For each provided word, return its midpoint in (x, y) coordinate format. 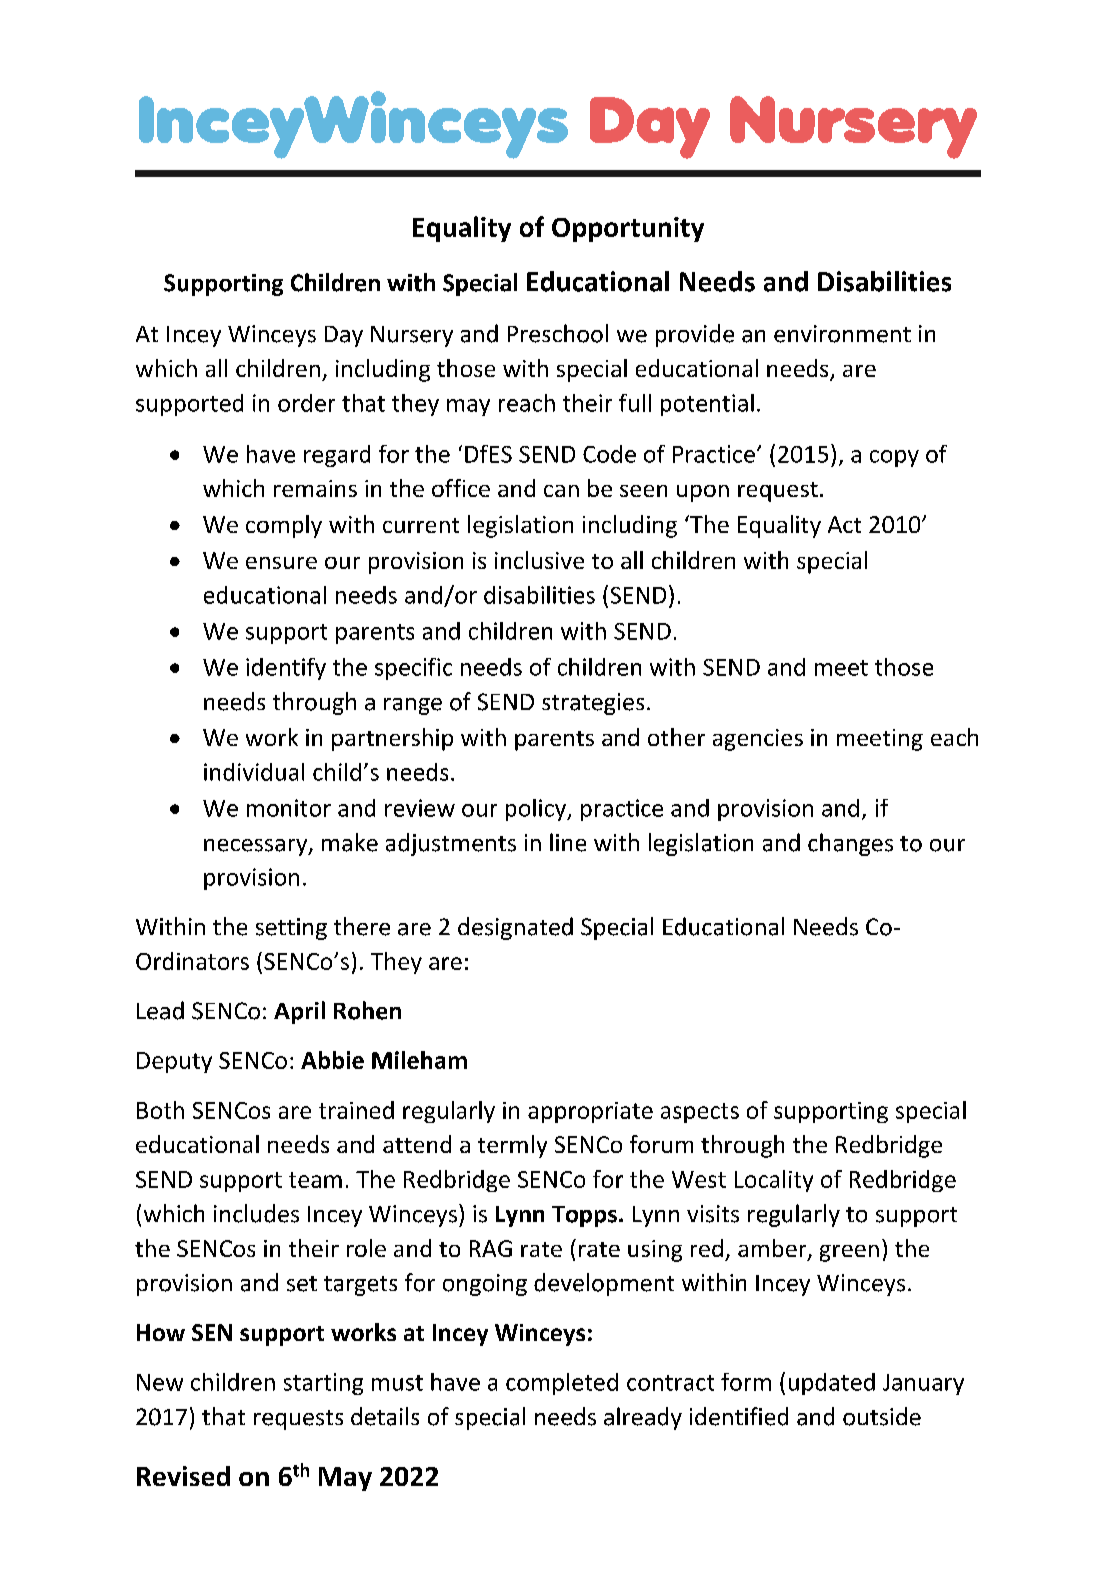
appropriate (590, 1112)
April (299, 1012)
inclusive (539, 560)
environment (842, 334)
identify (286, 669)
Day (344, 336)
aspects (700, 1113)
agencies (758, 740)
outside (882, 1416)
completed (562, 1384)
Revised (183, 1476)
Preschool (558, 333)
